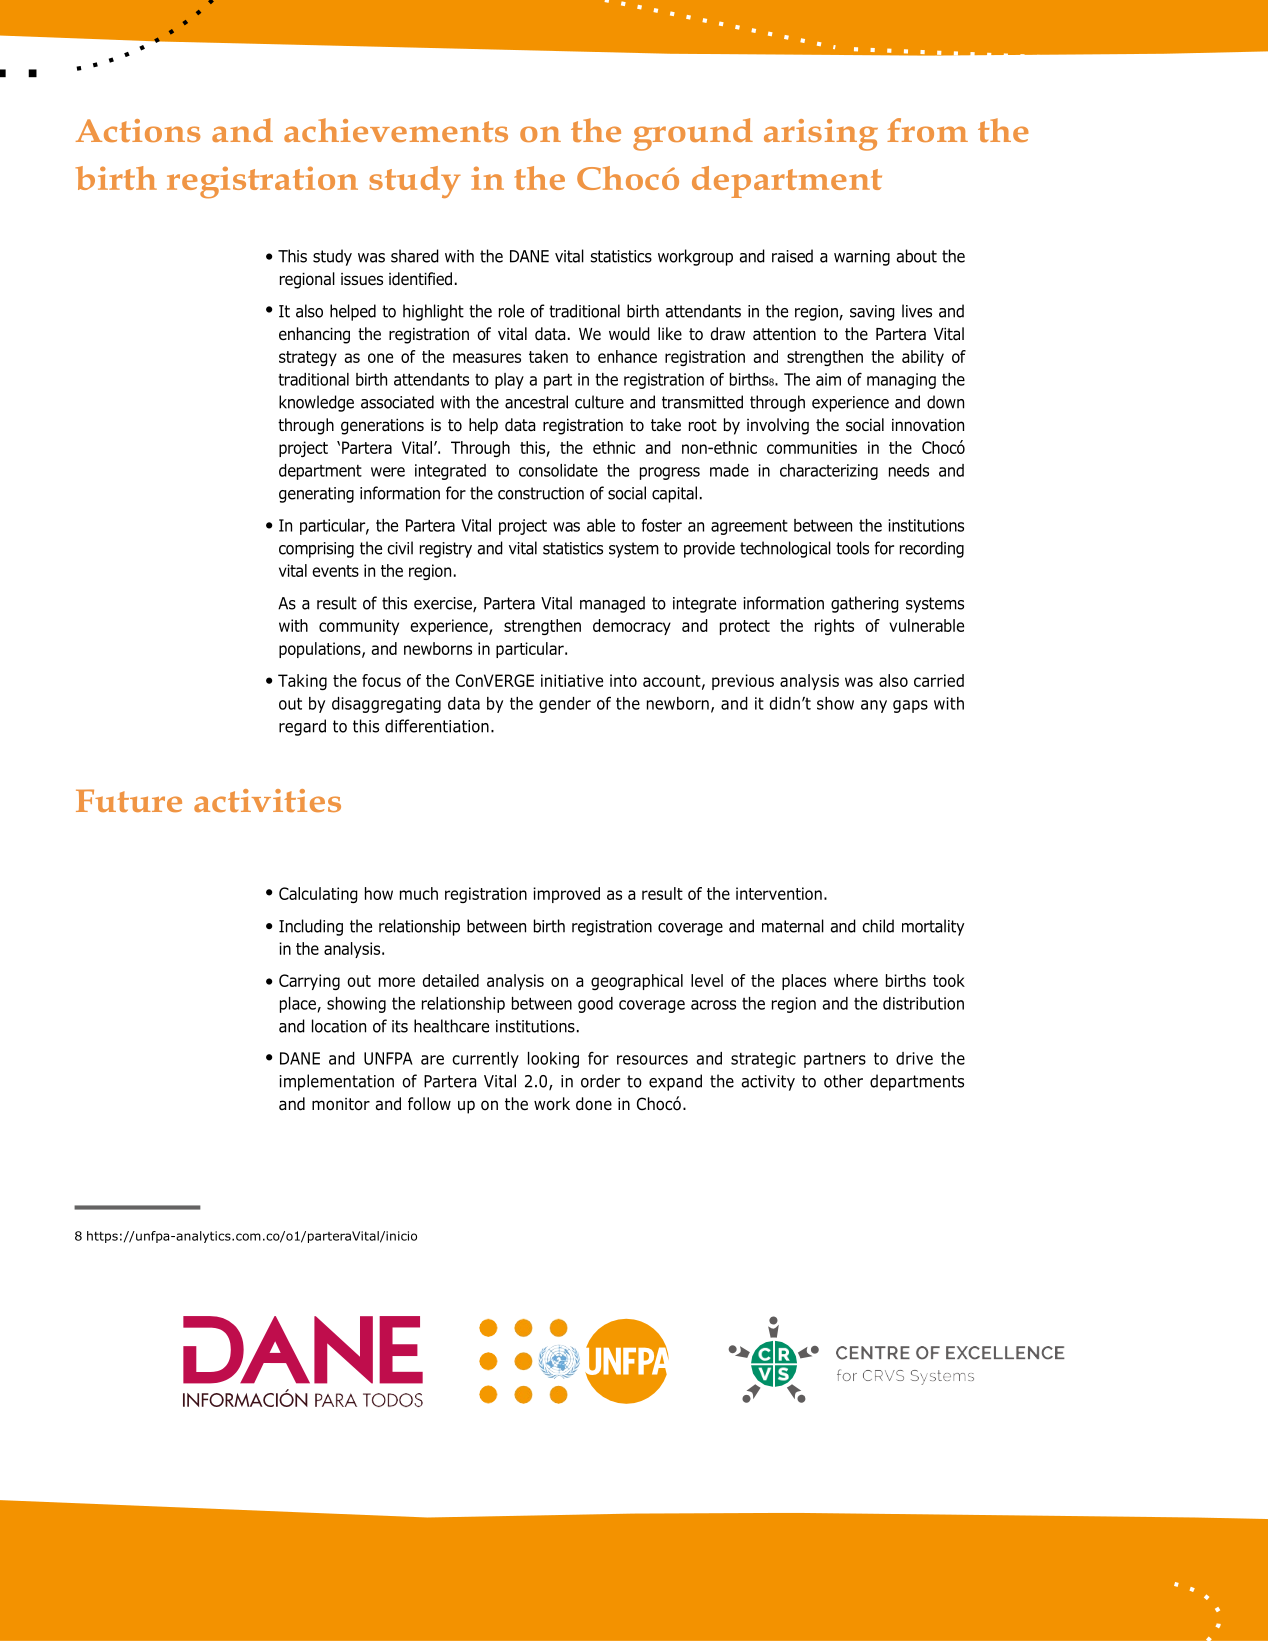 This screenshot has height=1641, width=1268. What do you see at coordinates (396, 130) in the screenshot?
I see `achievements` at bounding box center [396, 130].
